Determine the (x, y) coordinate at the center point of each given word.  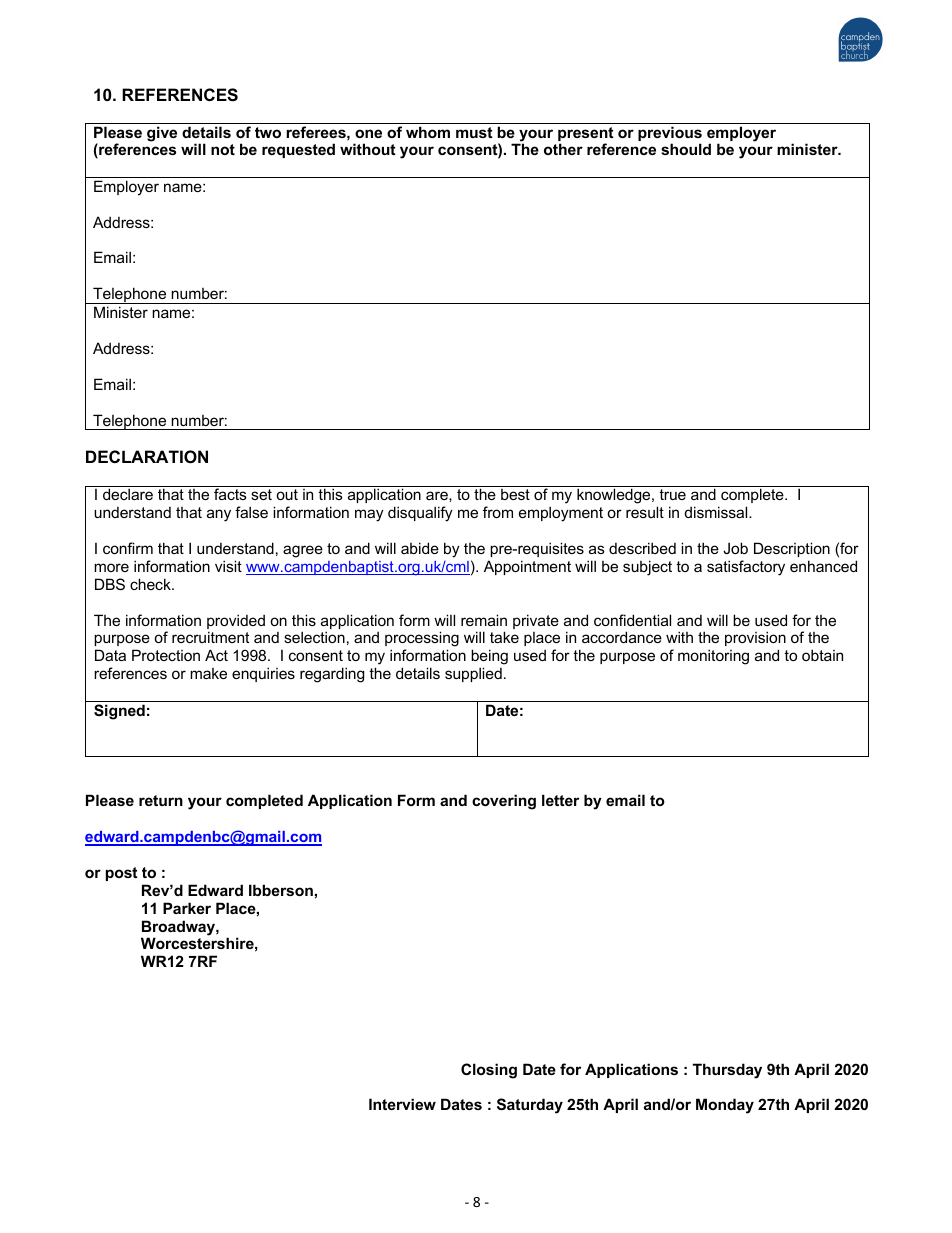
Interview (402, 1104)
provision (755, 640)
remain (484, 620)
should (686, 149)
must (474, 132)
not (223, 149)
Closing (489, 1071)
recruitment (210, 637)
